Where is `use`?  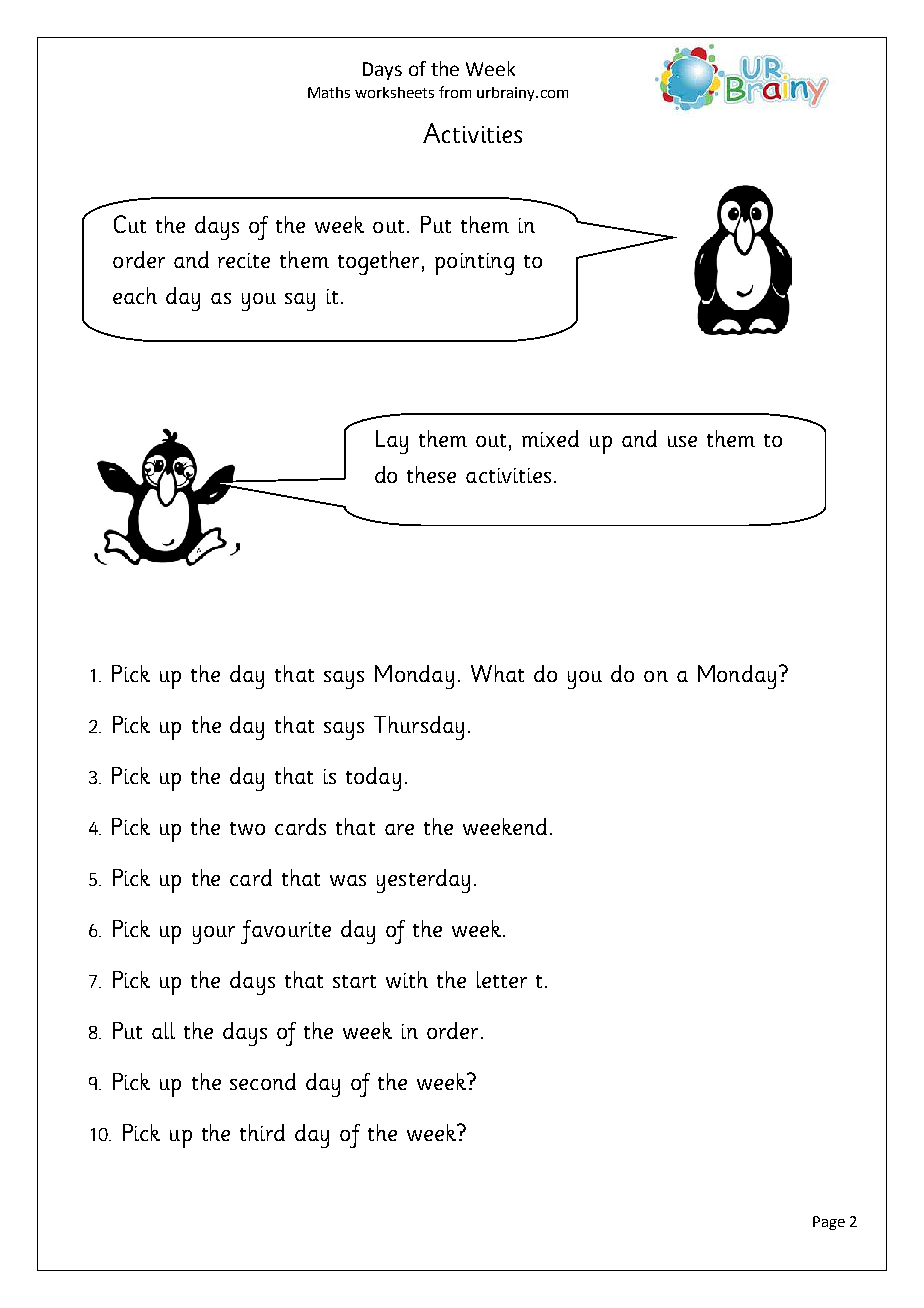 use is located at coordinates (682, 441).
